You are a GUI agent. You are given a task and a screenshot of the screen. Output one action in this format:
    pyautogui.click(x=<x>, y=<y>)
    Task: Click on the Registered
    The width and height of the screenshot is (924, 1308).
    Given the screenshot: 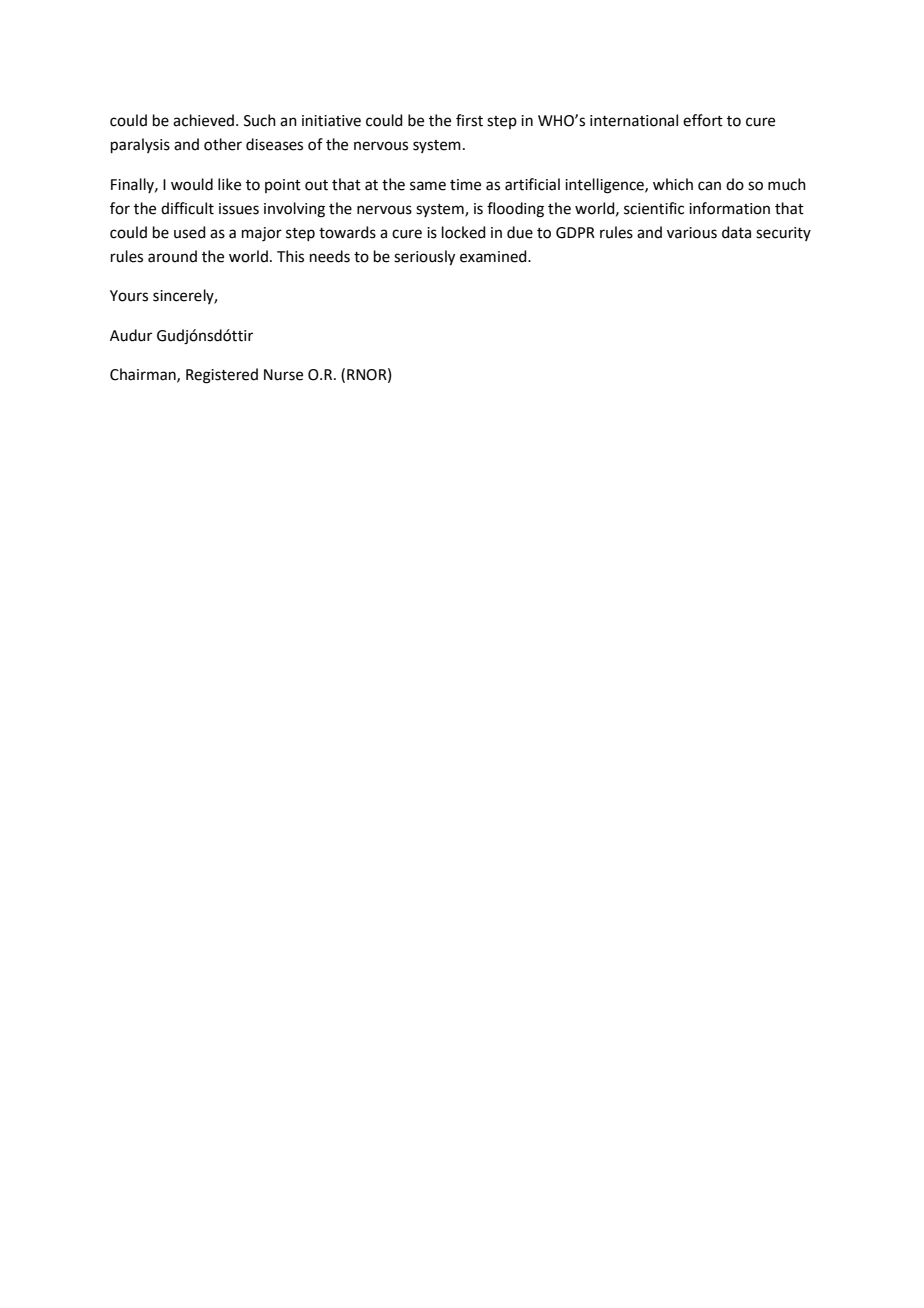 What is the action you would take?
    pyautogui.click(x=222, y=376)
